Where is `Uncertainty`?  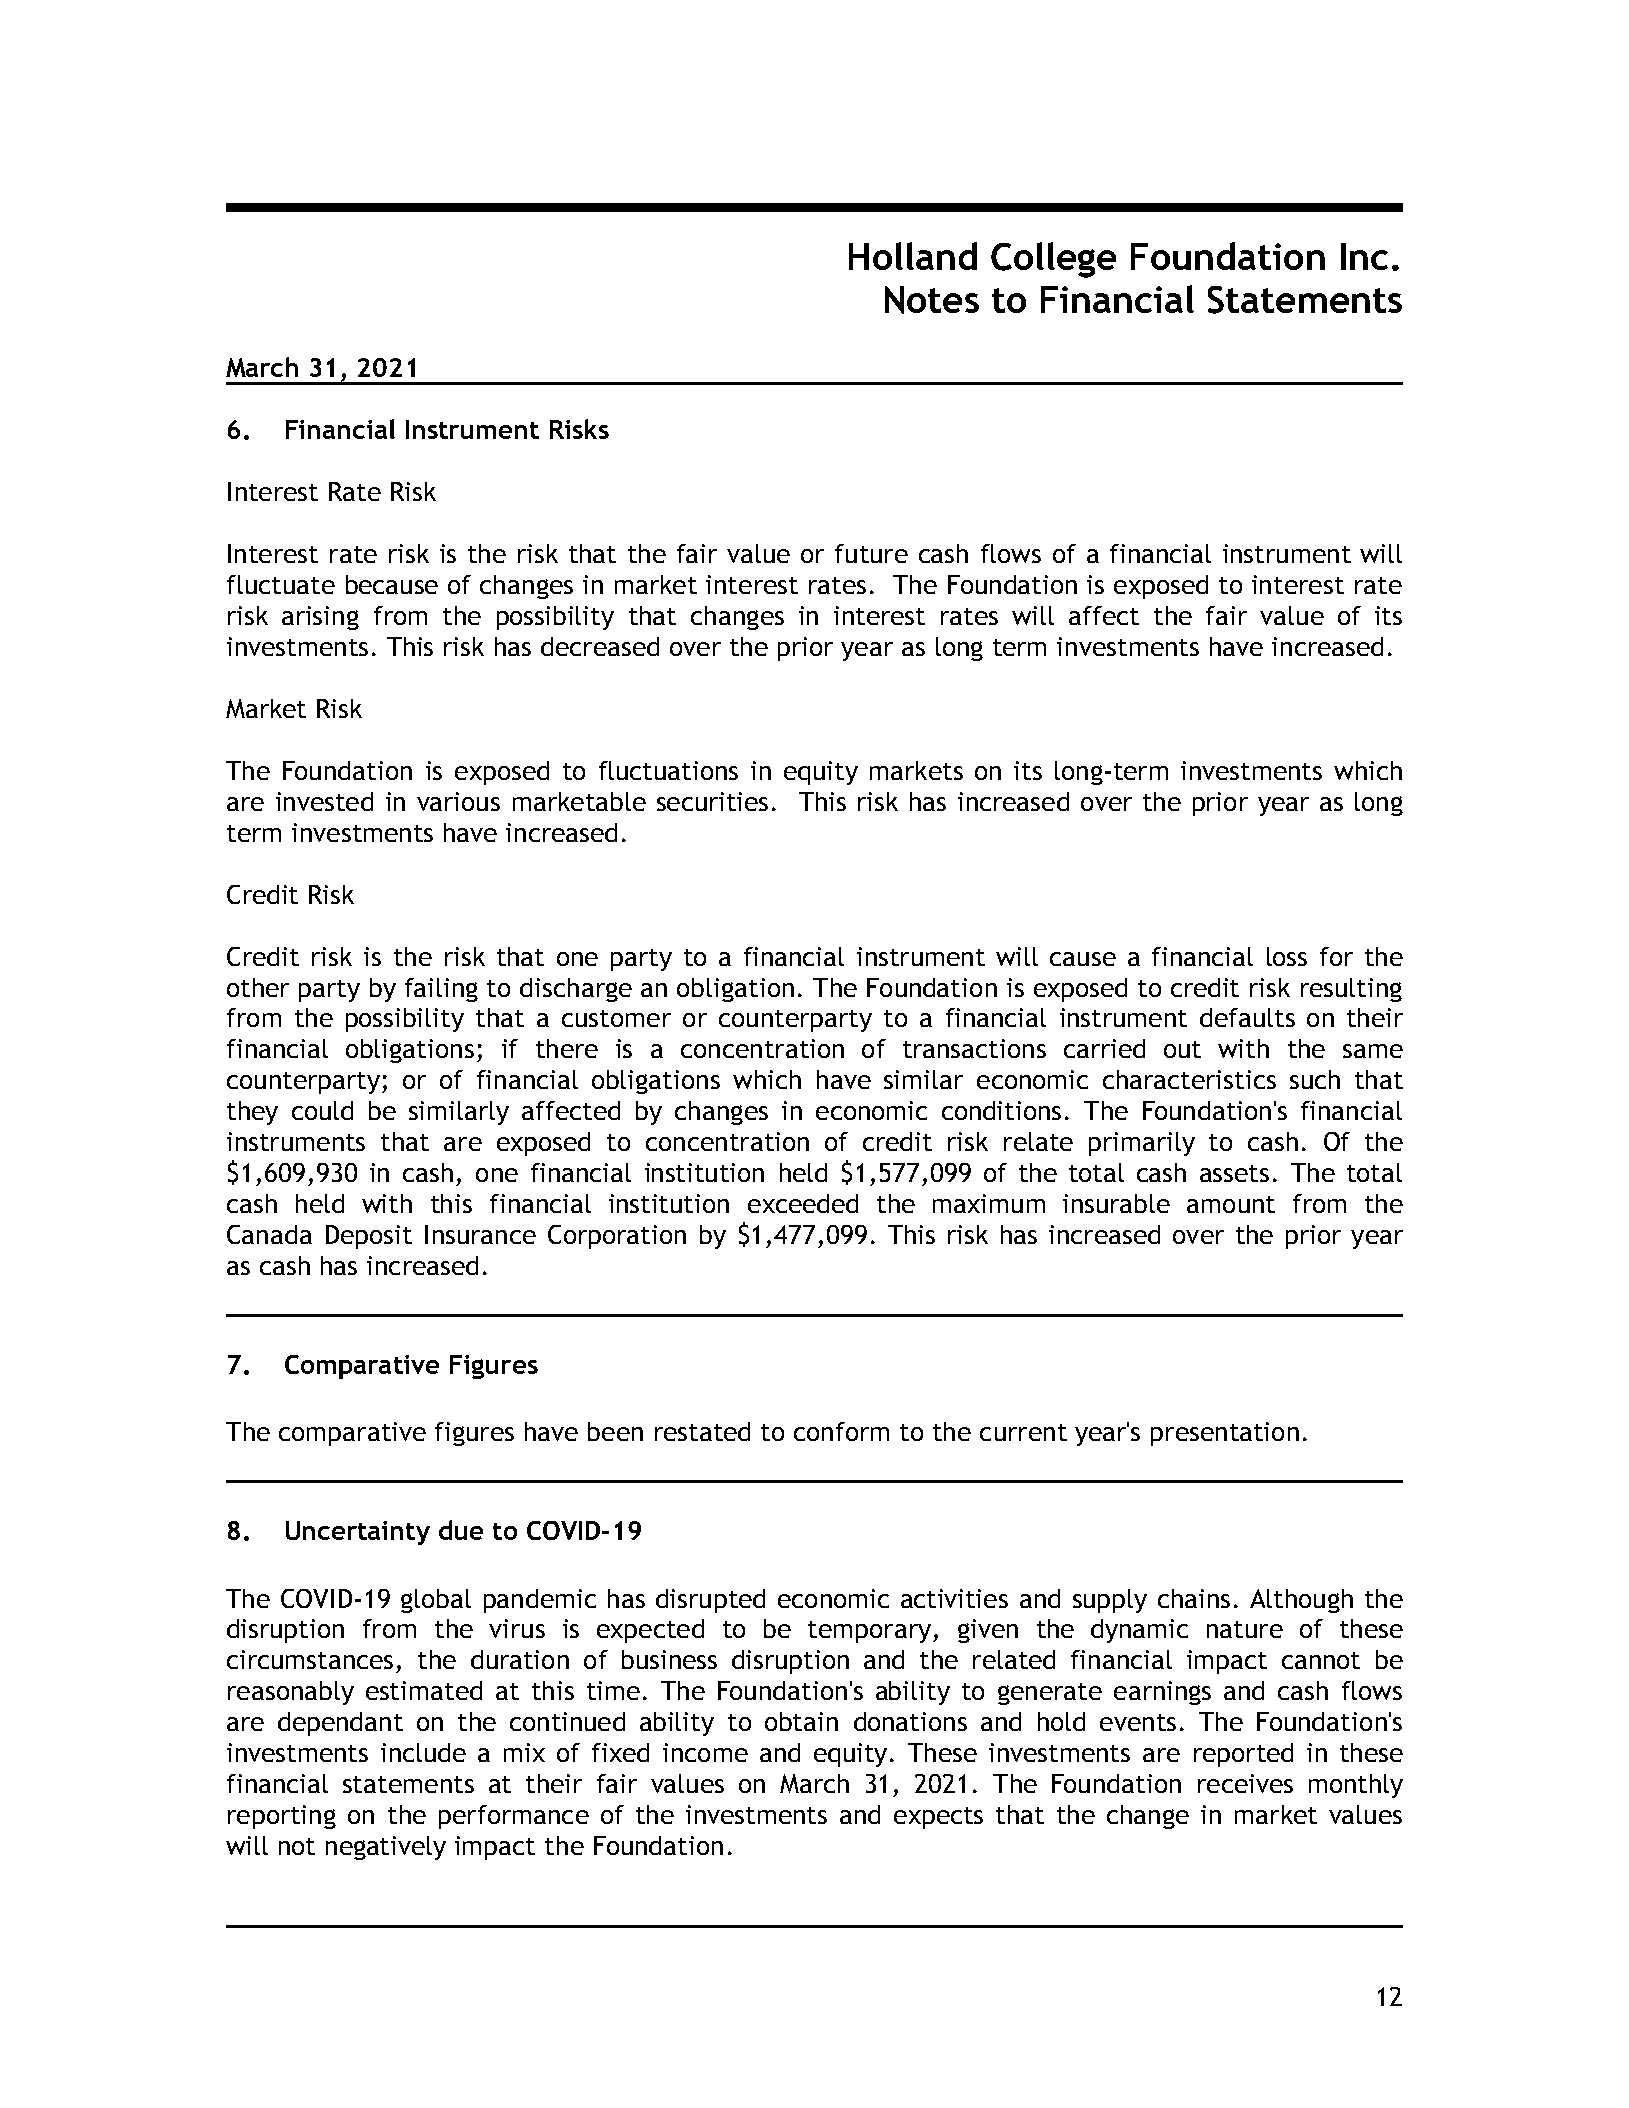 Uncertainty is located at coordinates (358, 1533).
